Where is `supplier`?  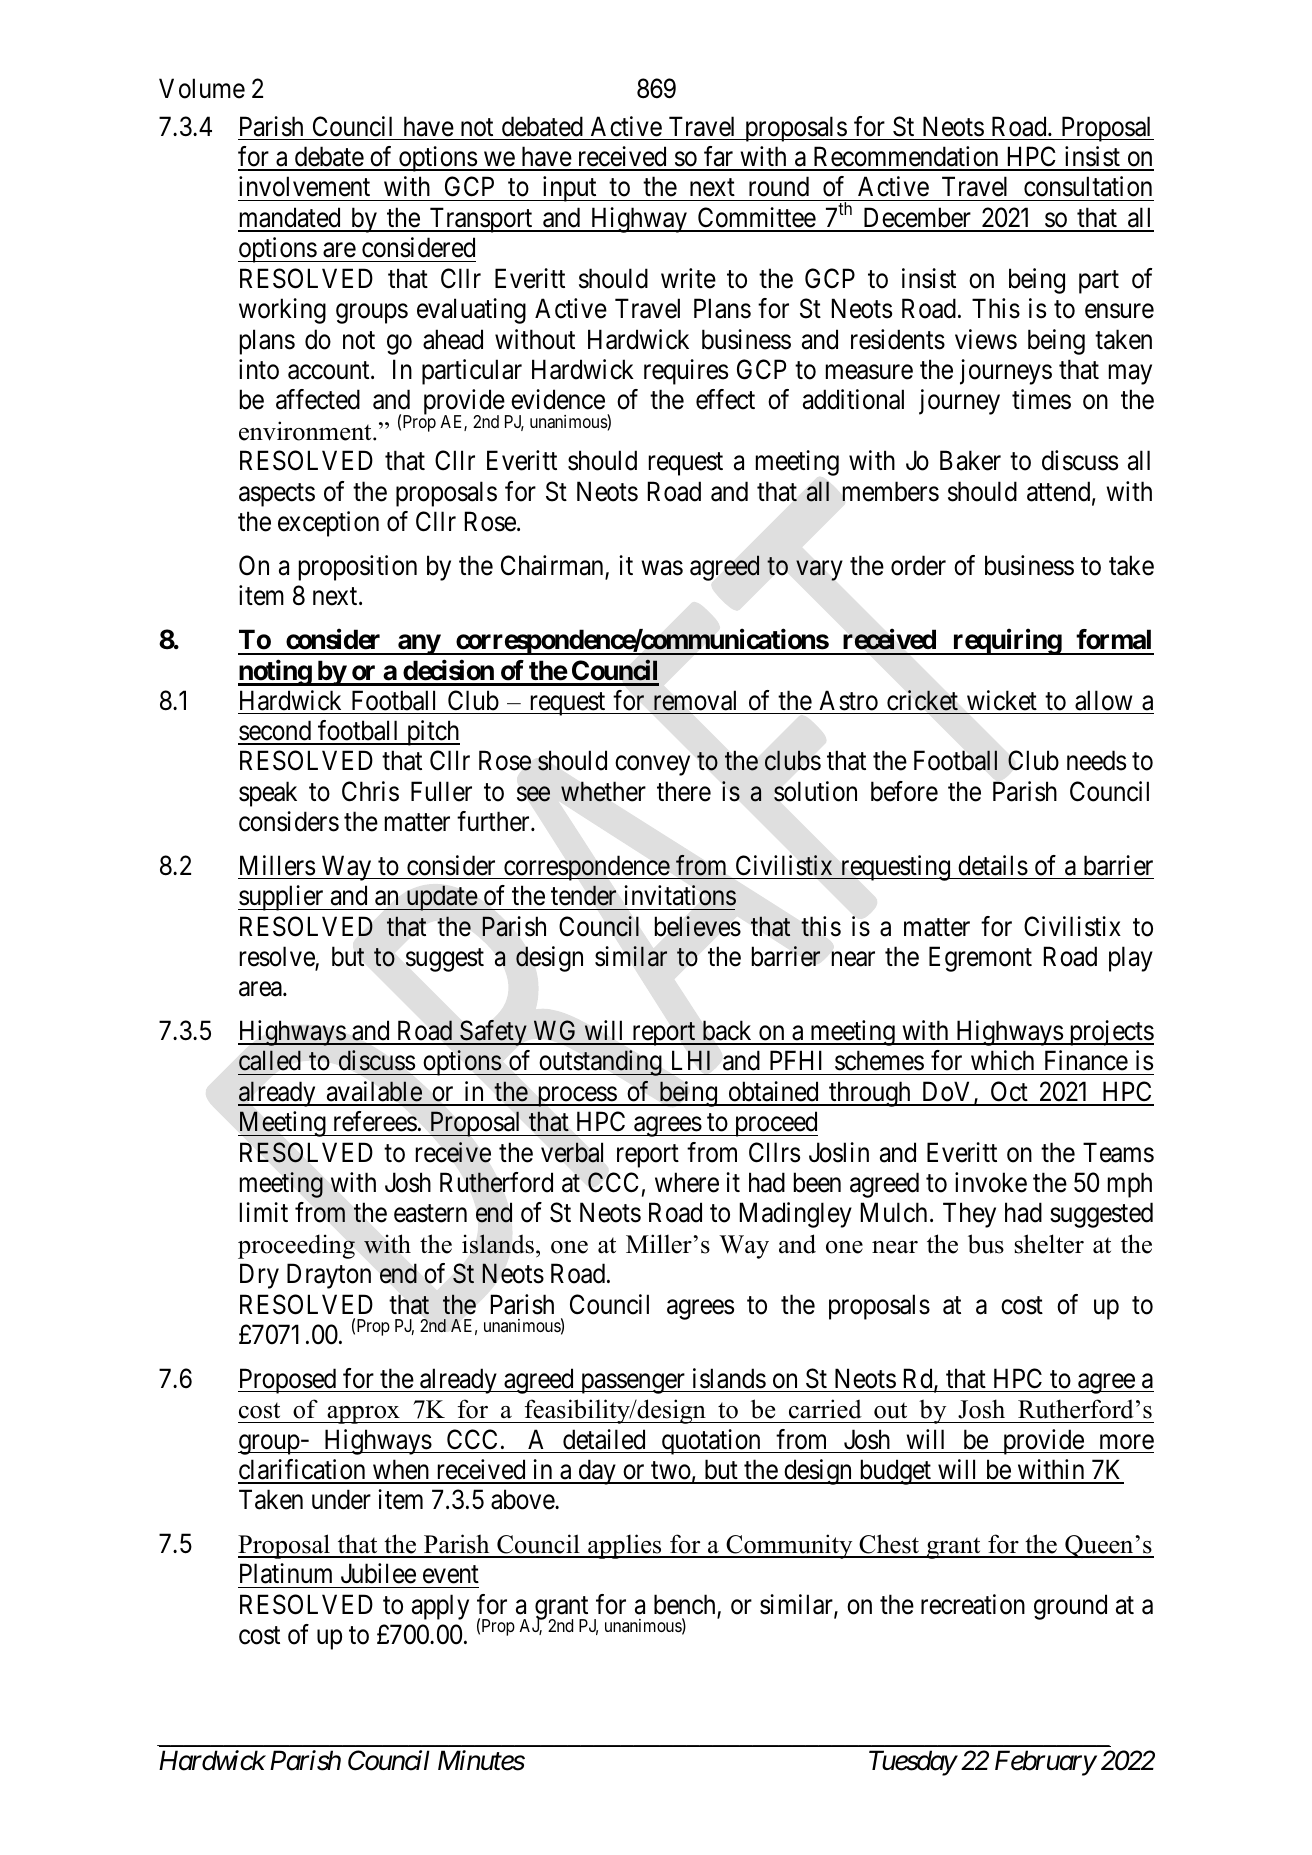 supplier is located at coordinates (282, 898).
